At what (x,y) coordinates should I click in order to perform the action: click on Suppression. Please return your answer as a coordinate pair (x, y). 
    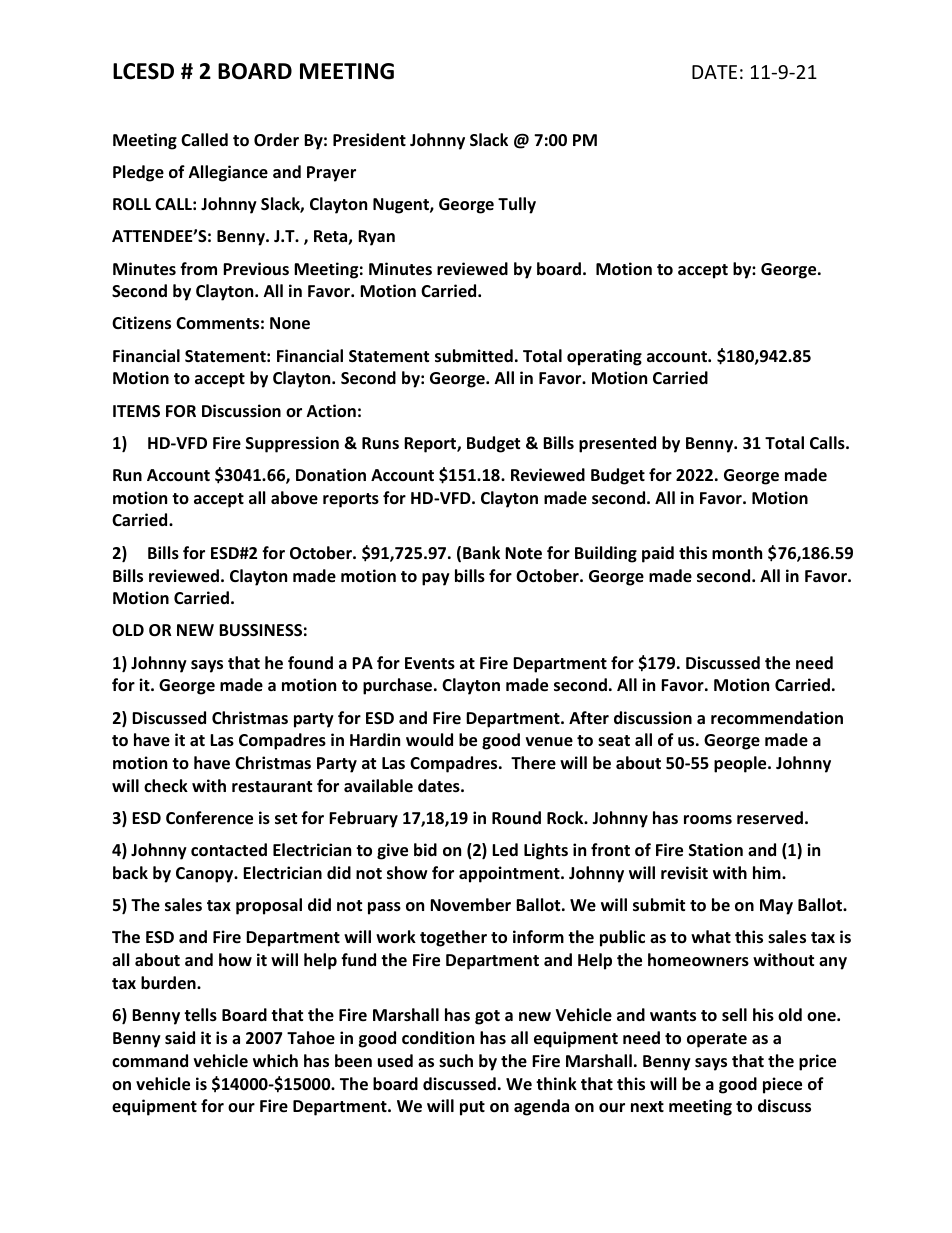
    Looking at the image, I should click on (292, 444).
